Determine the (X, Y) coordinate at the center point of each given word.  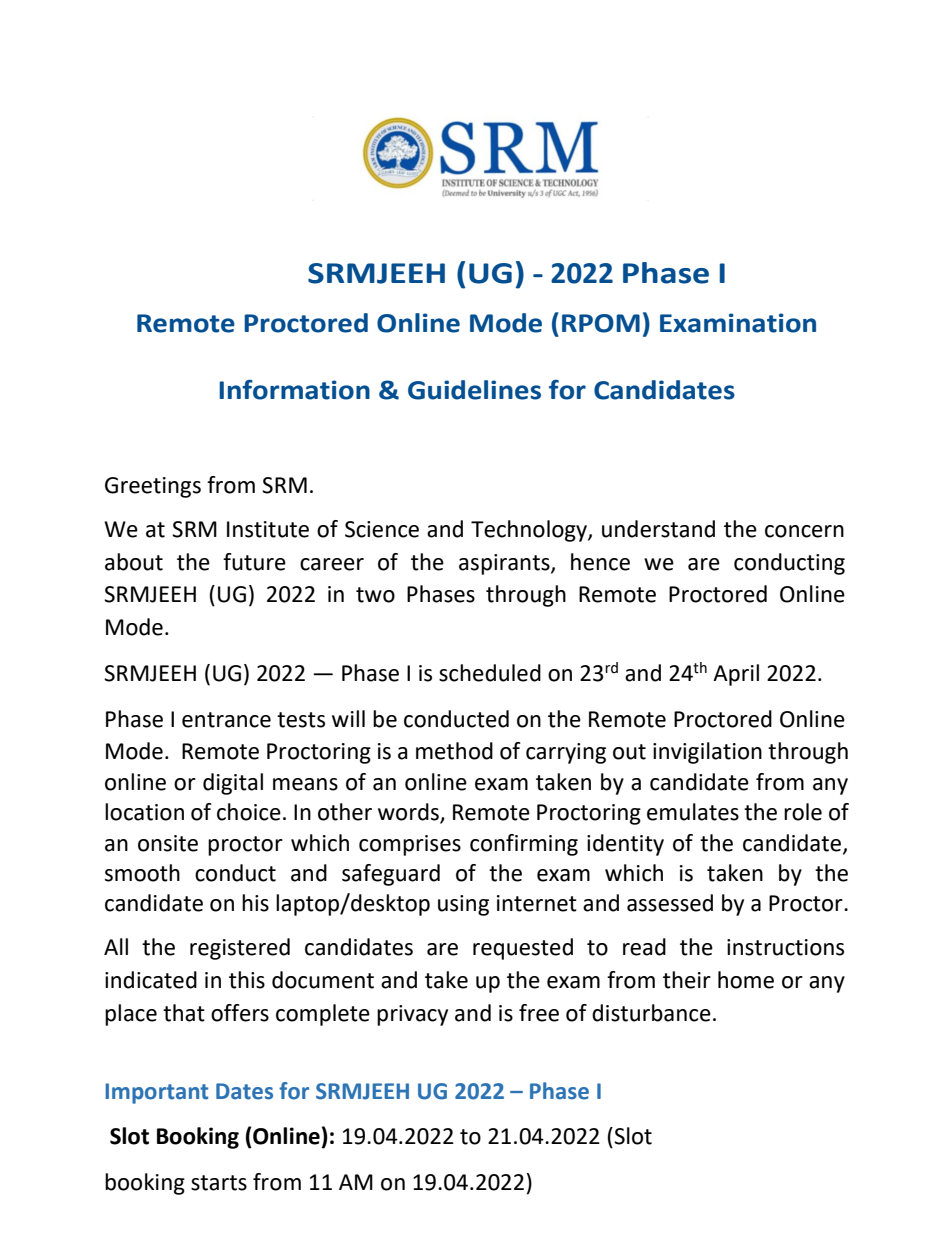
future (254, 562)
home (746, 980)
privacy (412, 1015)
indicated (151, 980)
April (736, 675)
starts (219, 1183)
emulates (693, 812)
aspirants (505, 564)
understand (658, 529)
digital (233, 784)
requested (523, 949)
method (454, 751)
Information (294, 390)
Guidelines (474, 390)
